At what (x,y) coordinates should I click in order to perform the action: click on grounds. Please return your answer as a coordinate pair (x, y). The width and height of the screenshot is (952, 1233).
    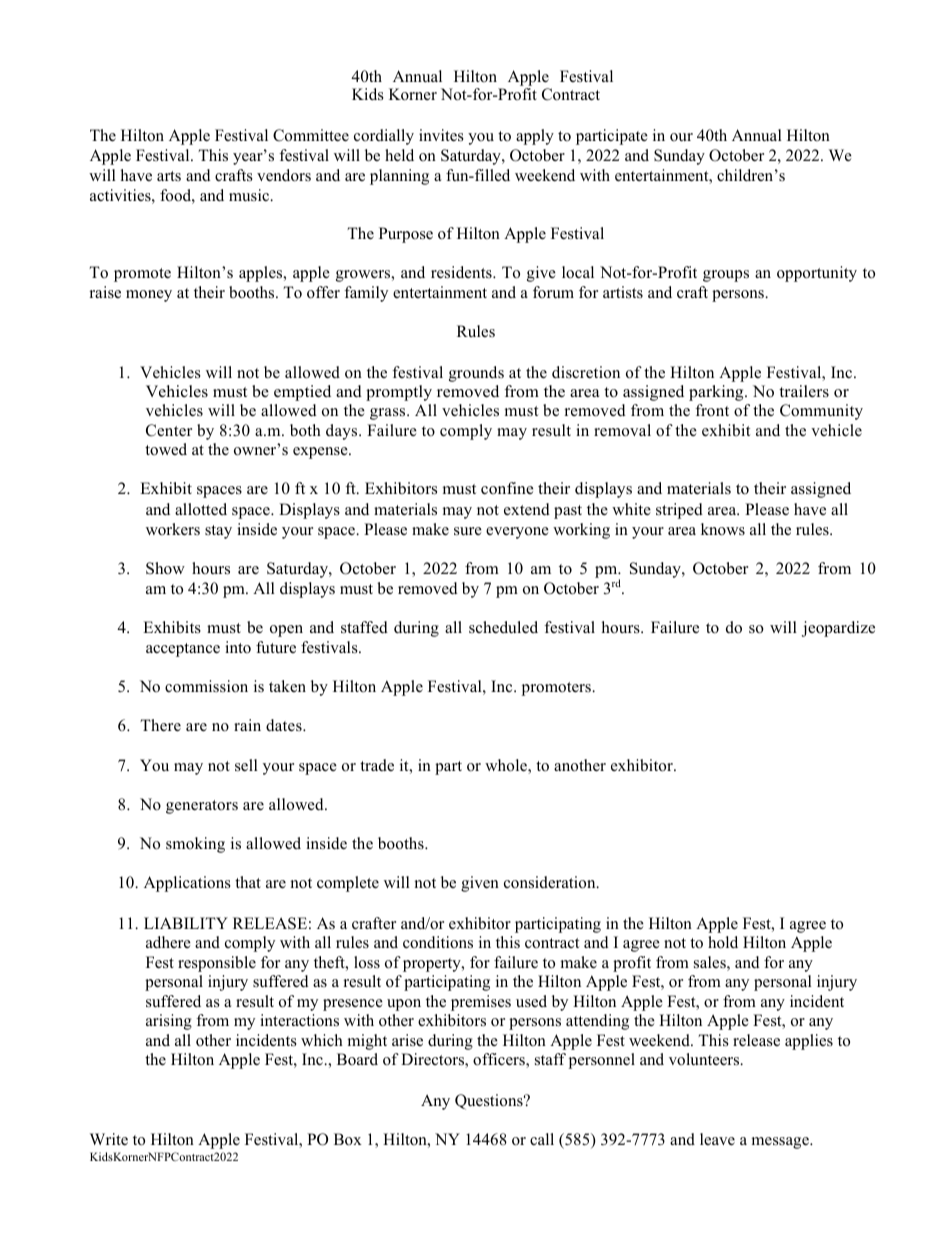
    Looking at the image, I should click on (476, 374).
